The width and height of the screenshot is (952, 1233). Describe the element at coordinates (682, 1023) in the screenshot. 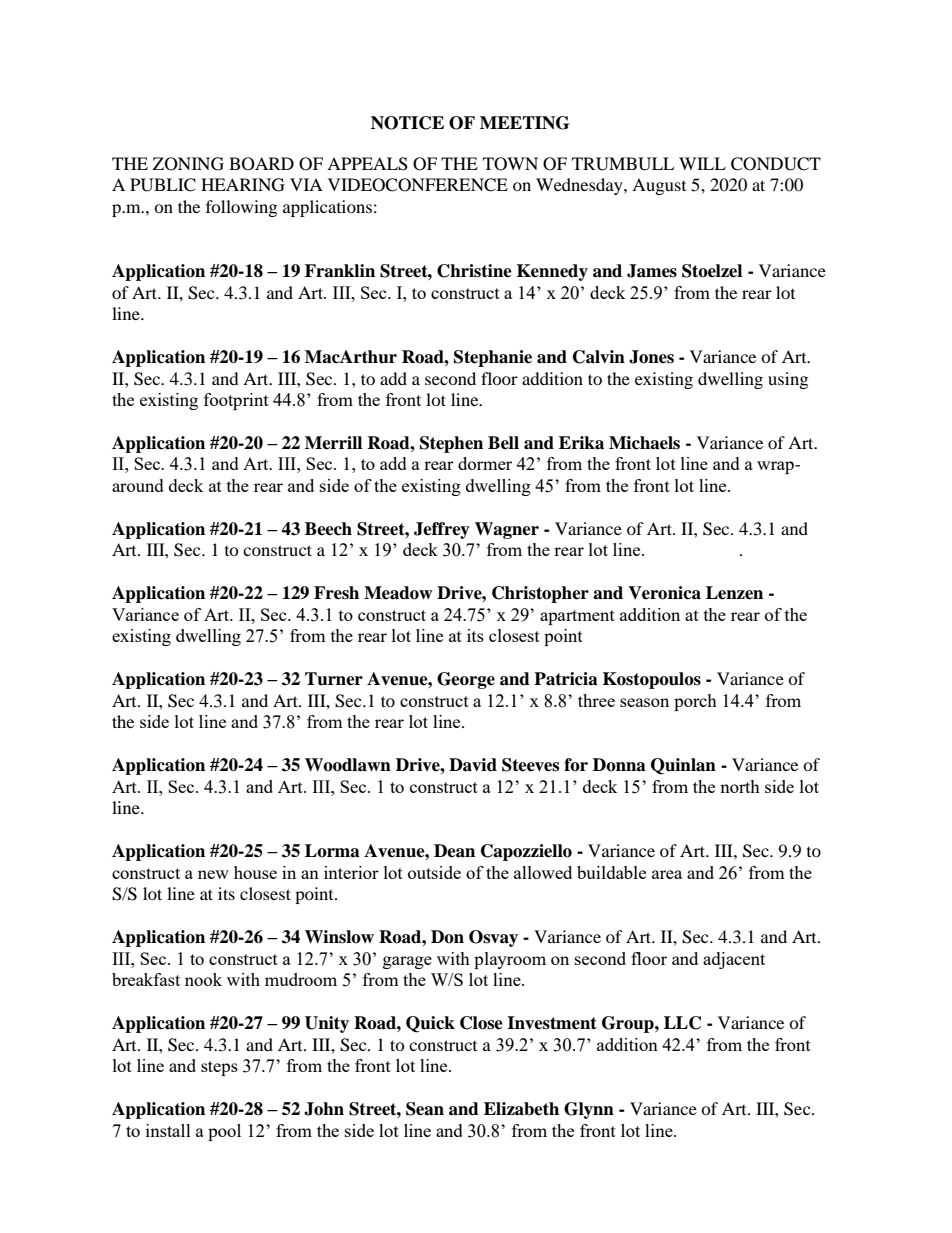

I see `LLC` at that location.
